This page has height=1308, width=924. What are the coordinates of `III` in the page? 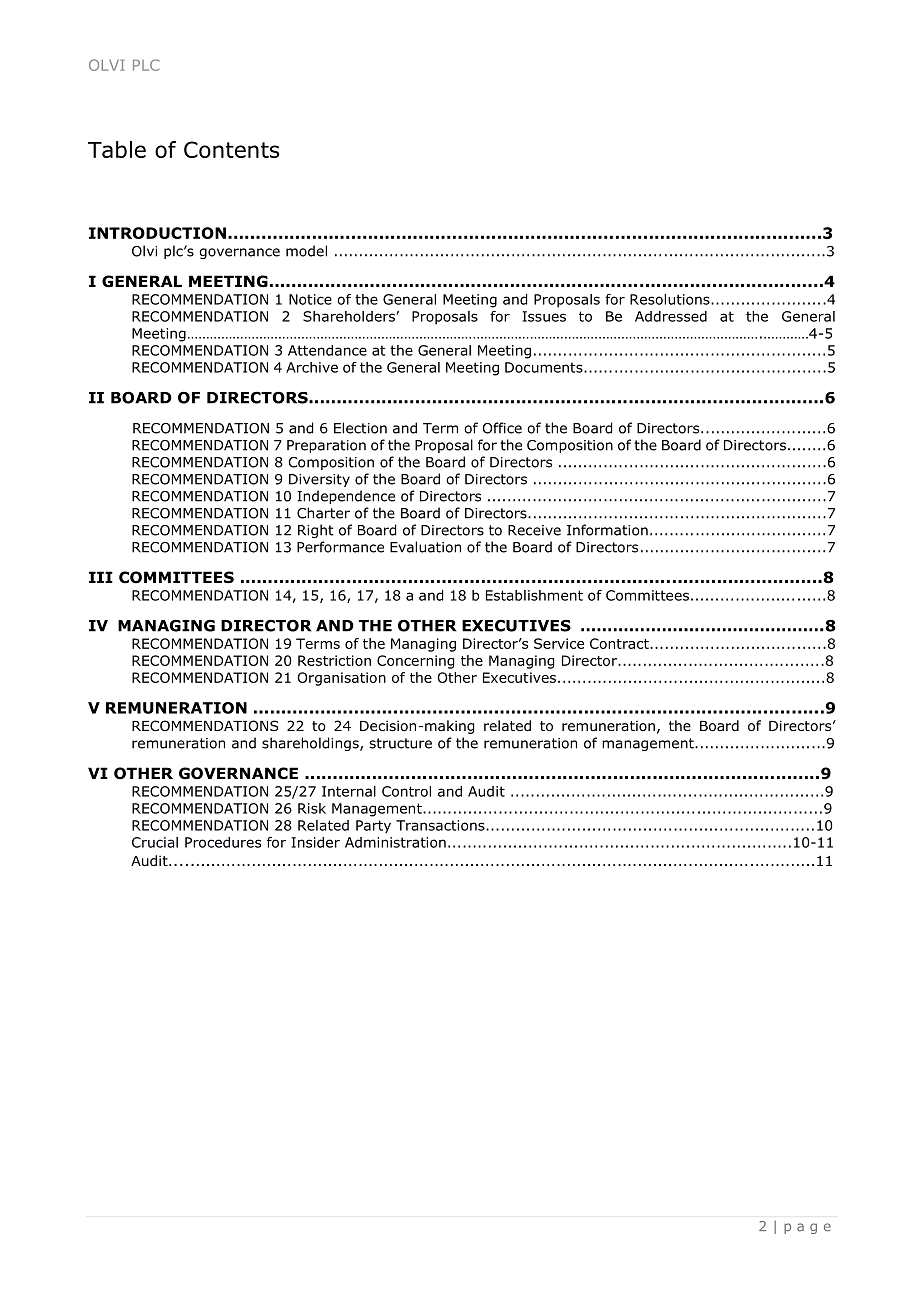 It's located at (101, 577).
